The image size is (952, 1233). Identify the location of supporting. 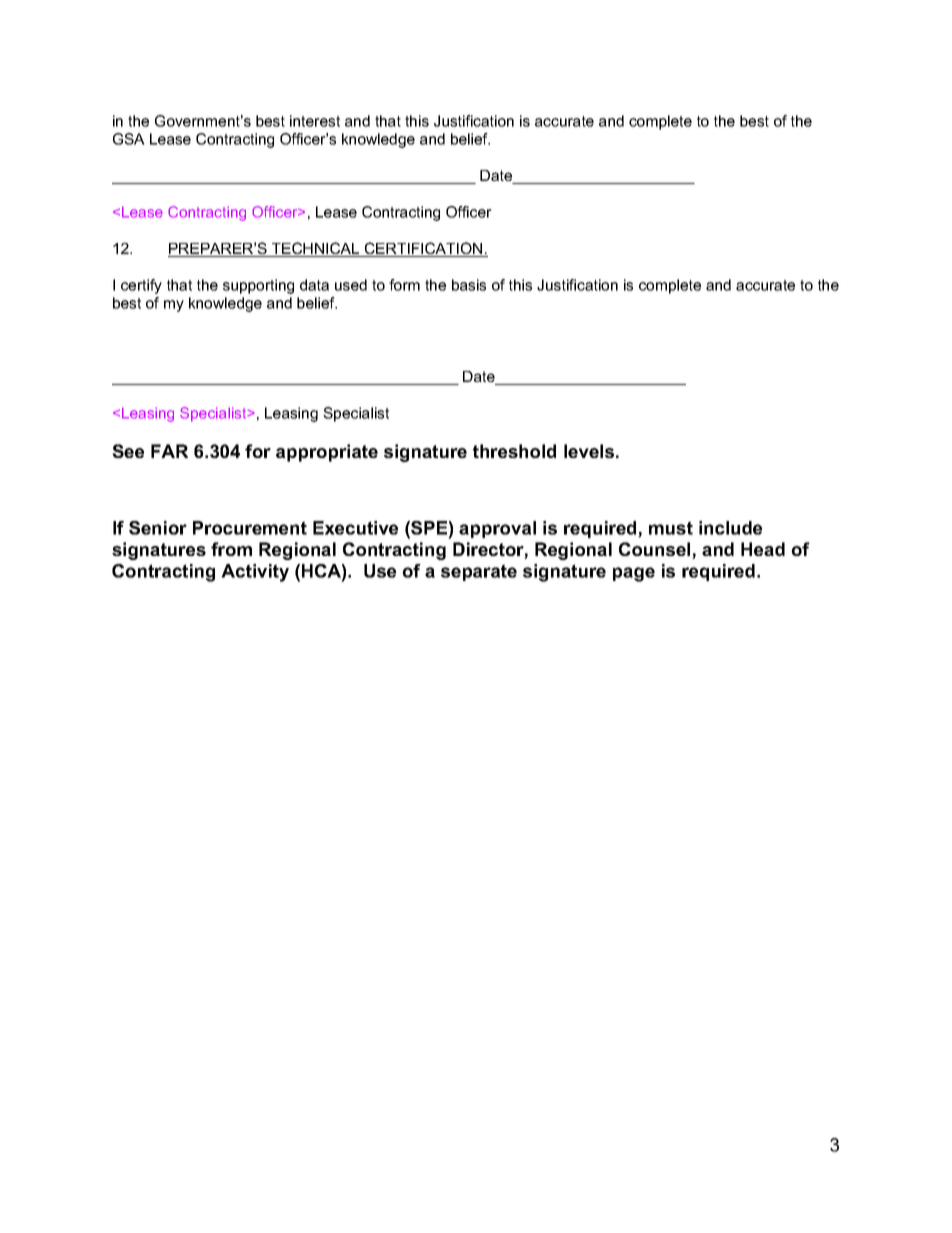
(258, 286).
